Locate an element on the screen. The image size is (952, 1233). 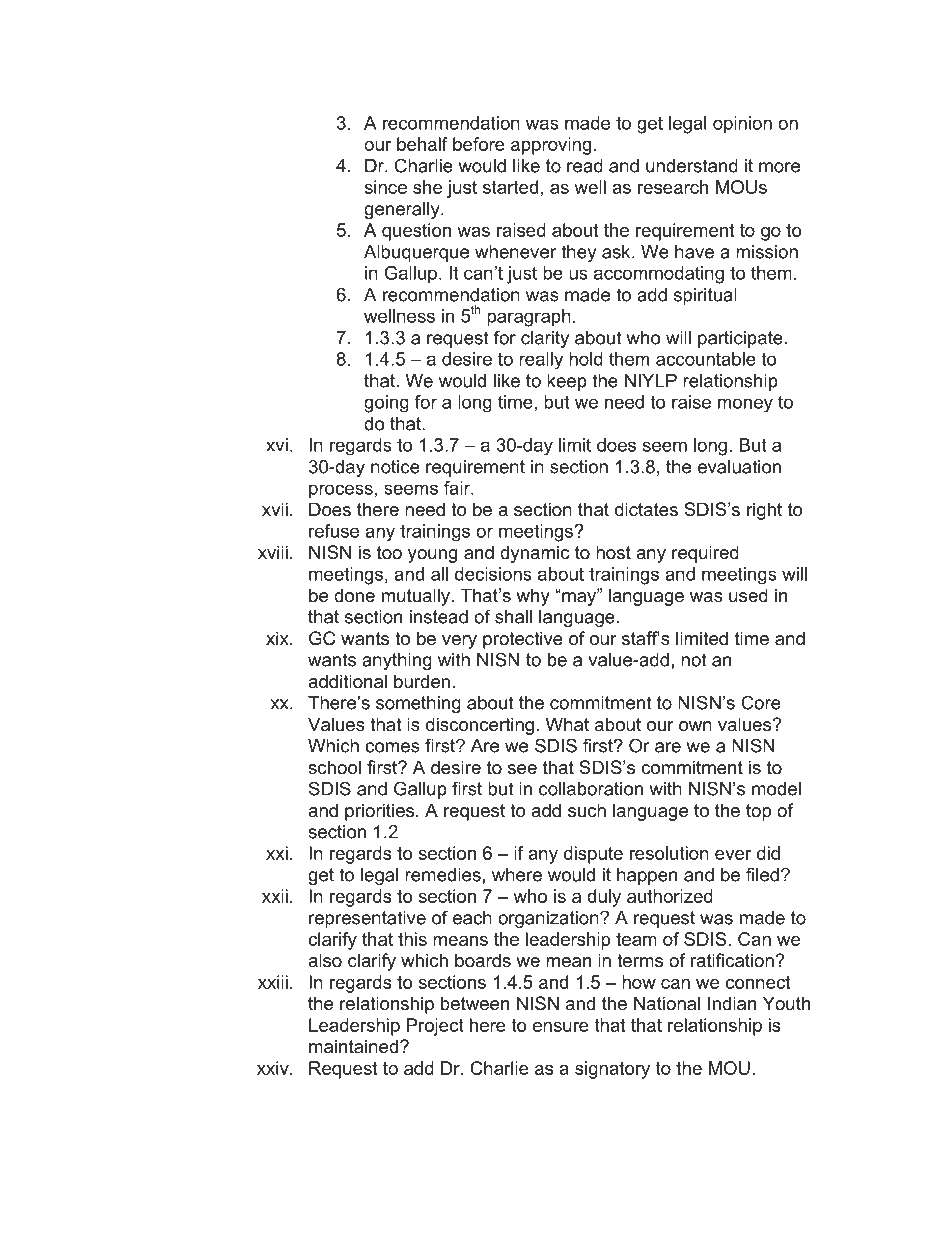
What is located at coordinates (567, 724).
